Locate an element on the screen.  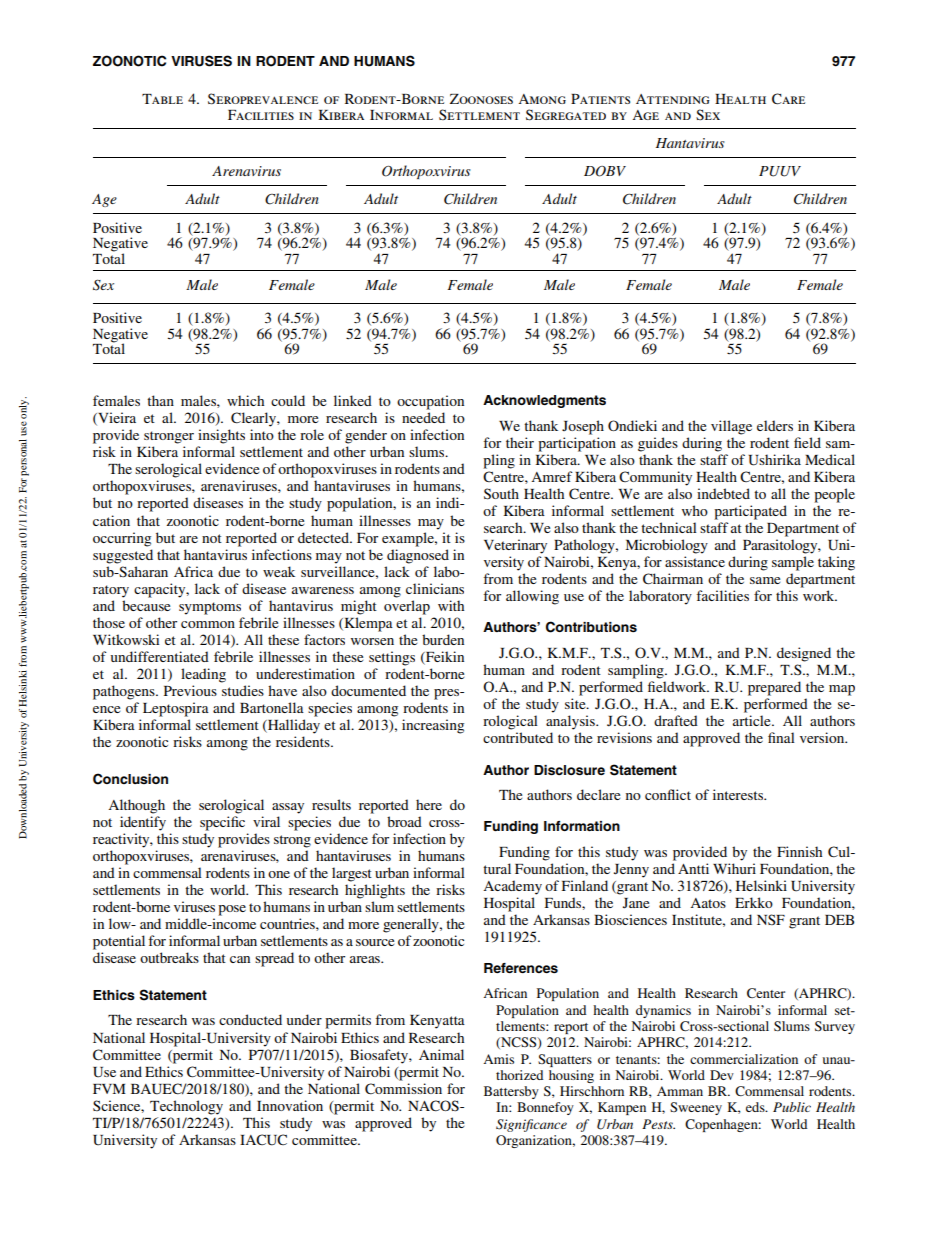
Care is located at coordinates (788, 99).
